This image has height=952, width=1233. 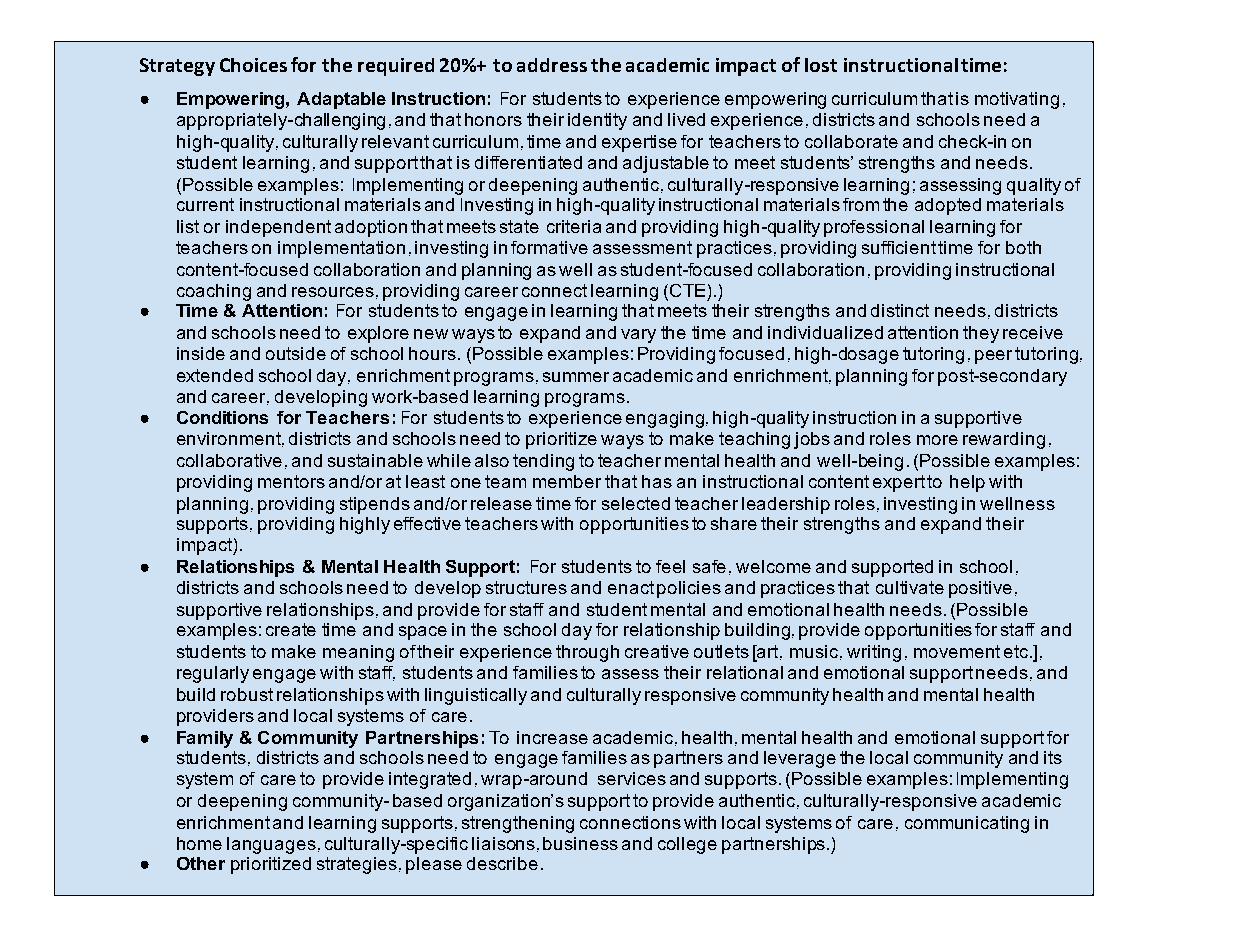 What do you see at coordinates (597, 121) in the image?
I see `identity` at bounding box center [597, 121].
